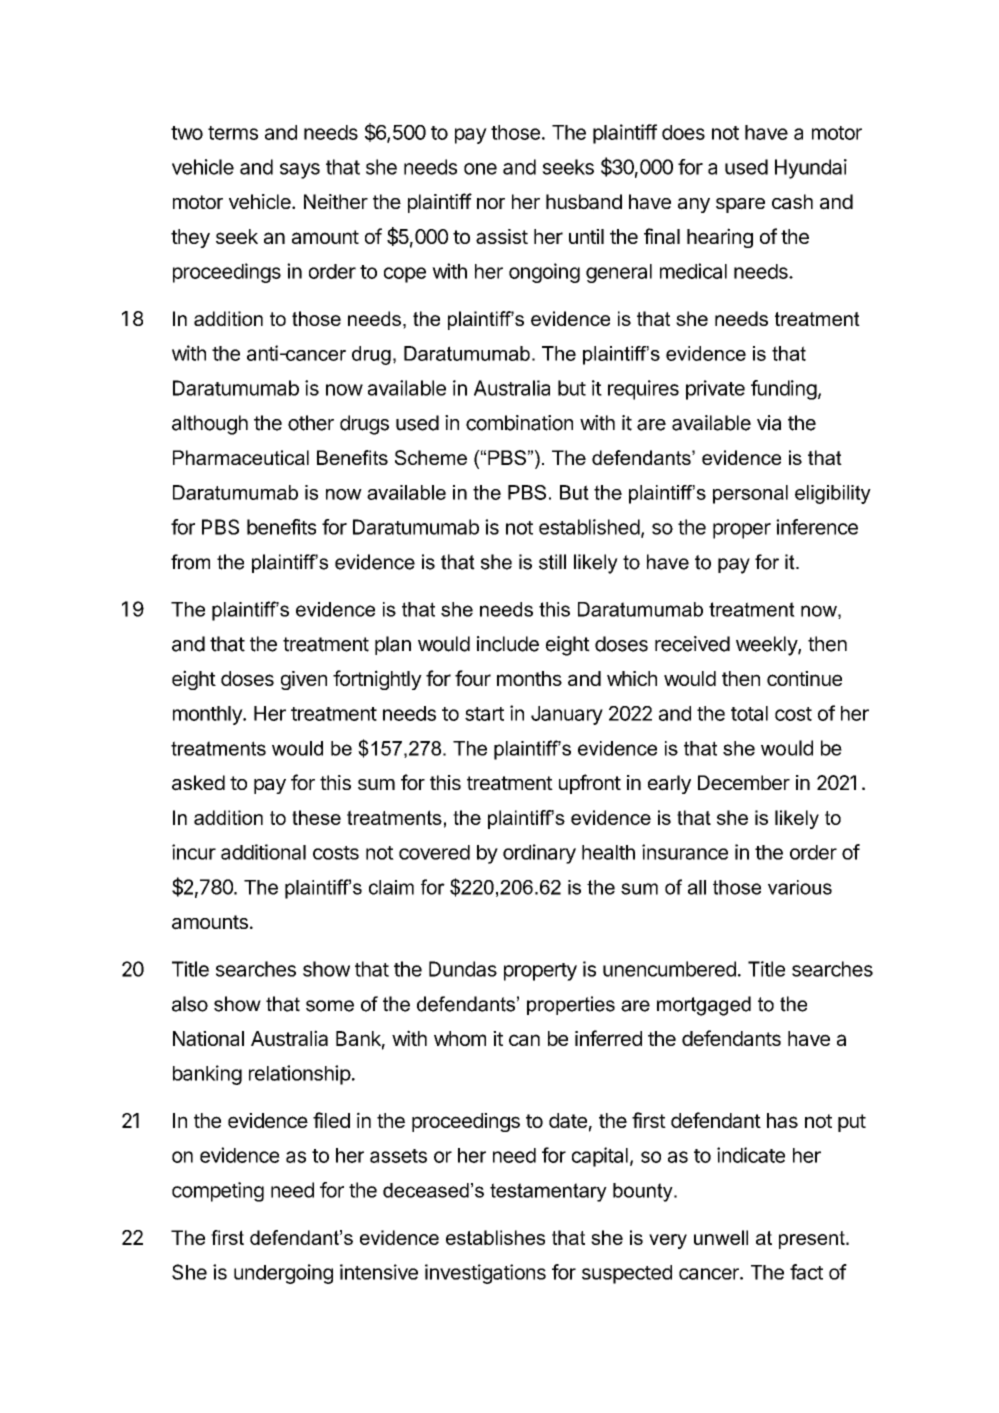 This document has width=999, height=1413. What do you see at coordinates (811, 169) in the document?
I see `Hyundai` at bounding box center [811, 169].
